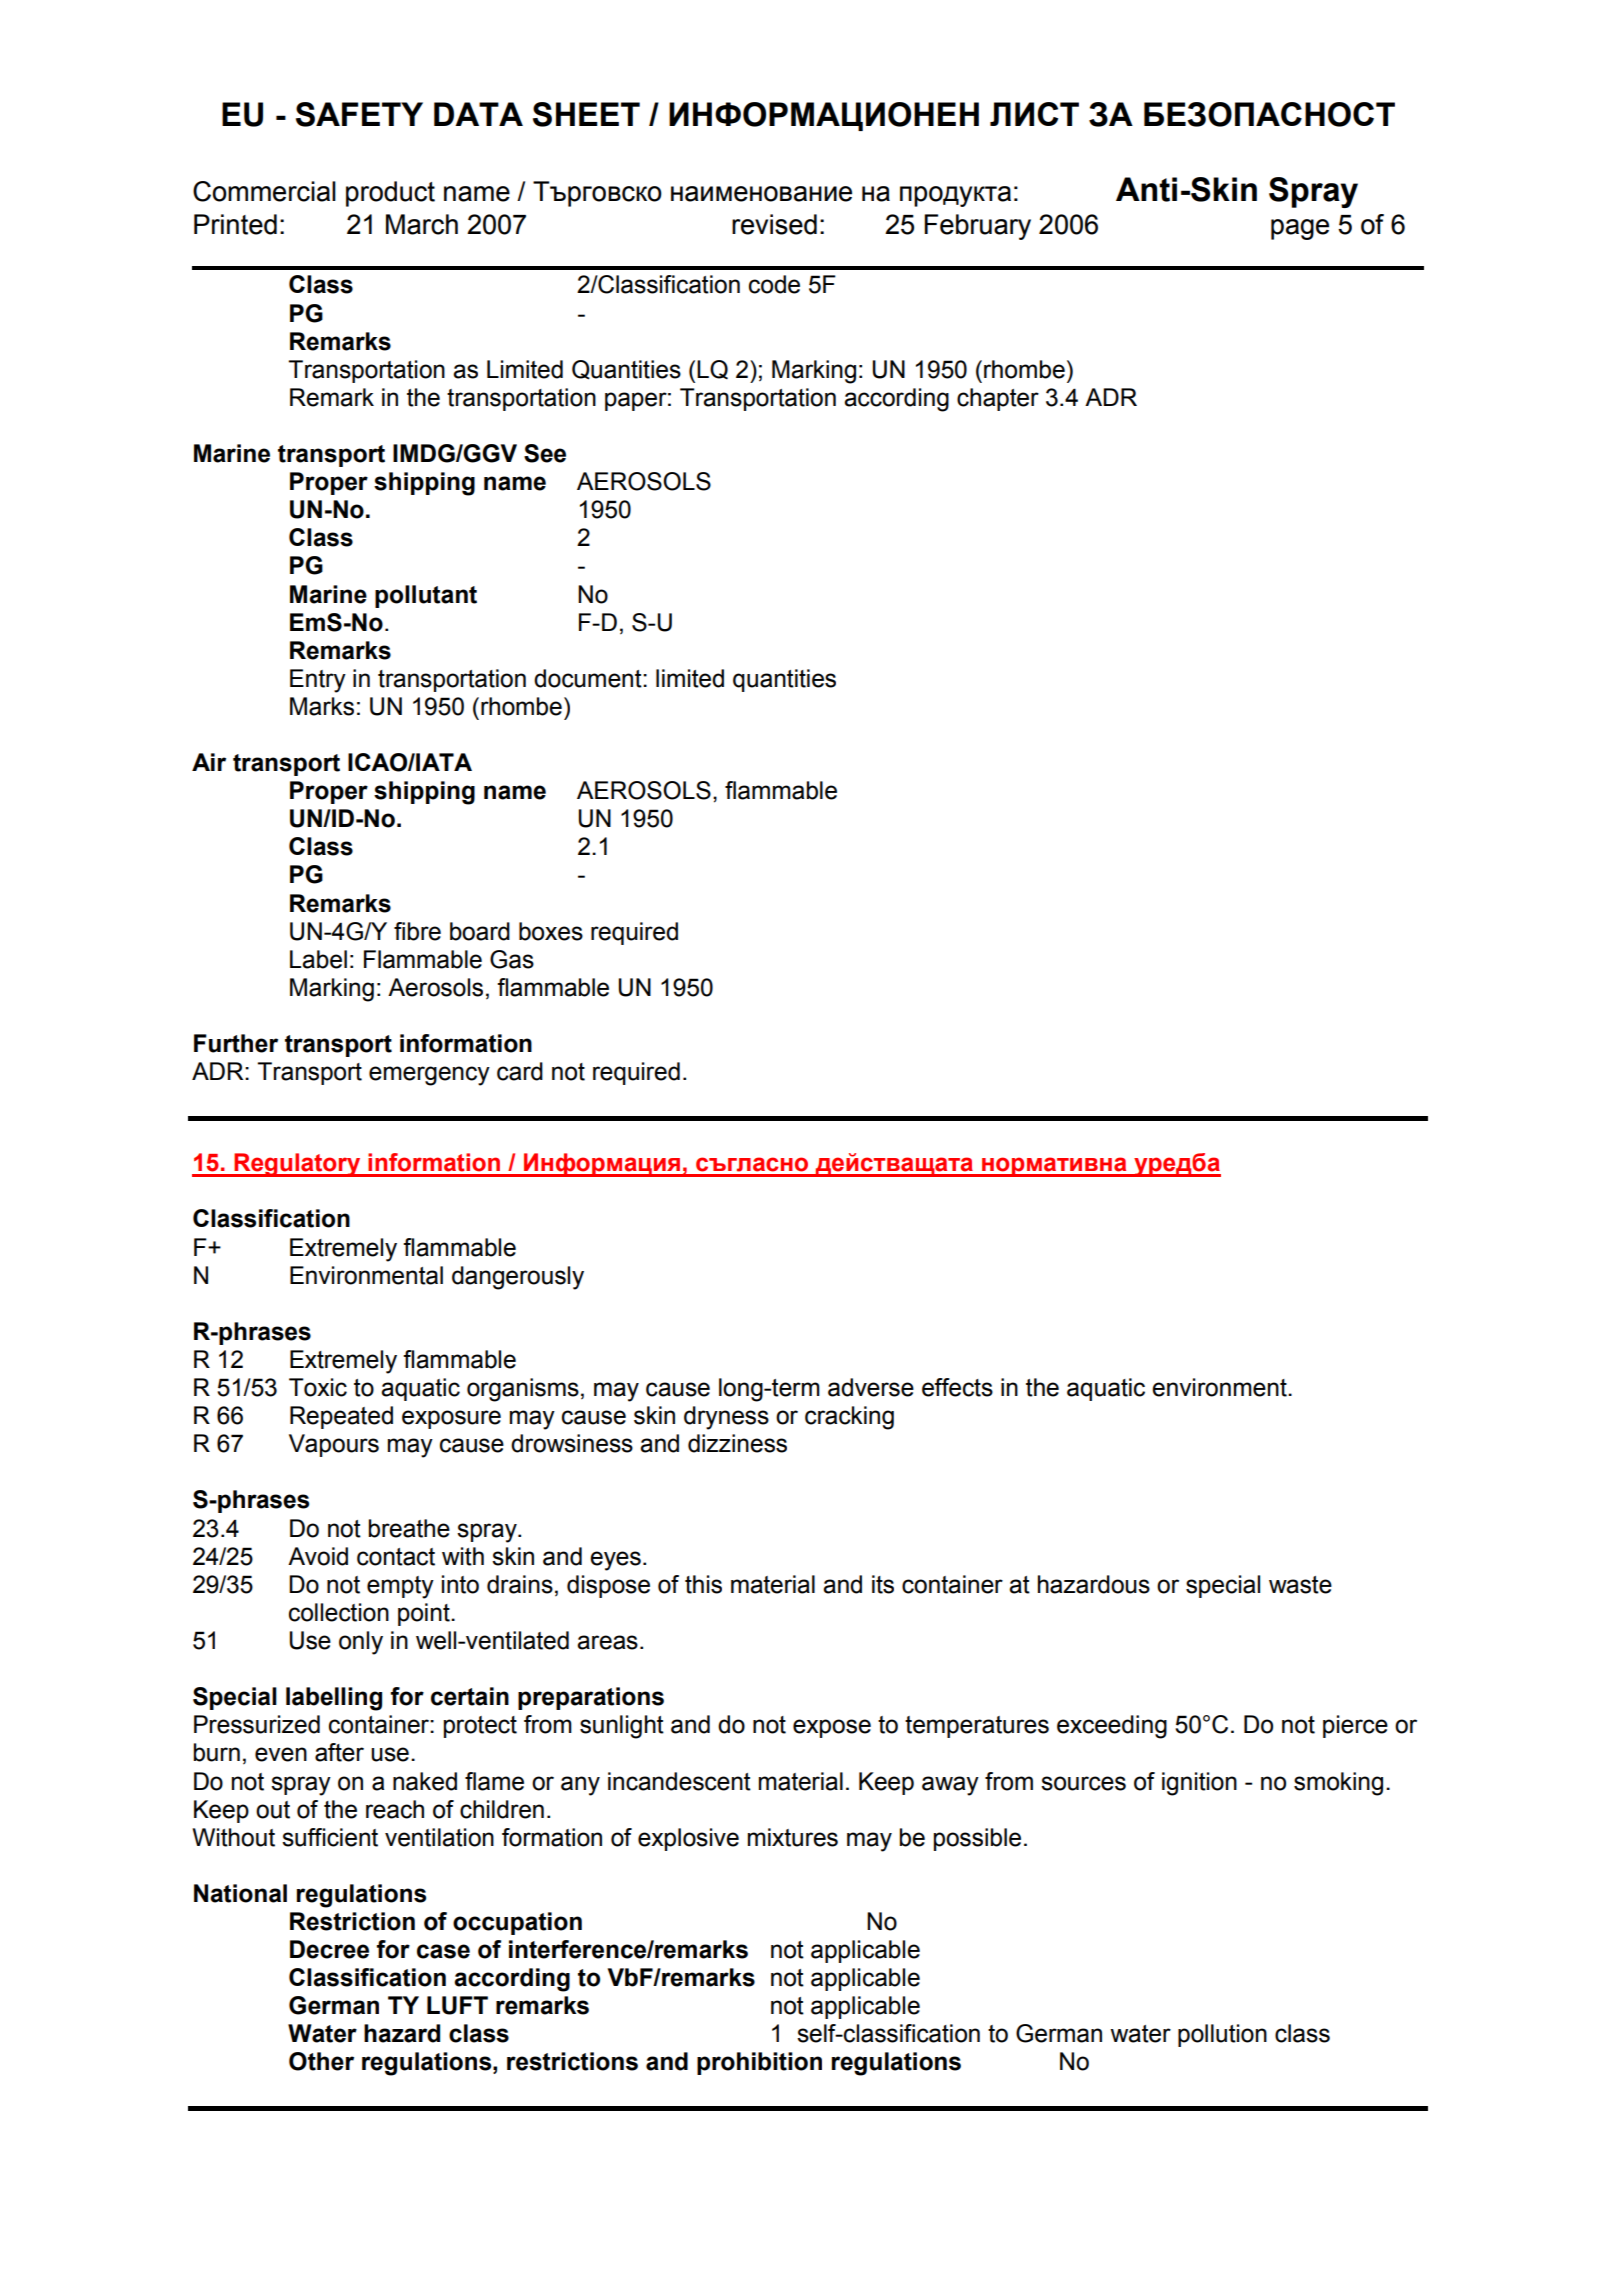 This page has height=2286, width=1616. Describe the element at coordinates (341, 1417) in the page. I see `Repeated` at that location.
